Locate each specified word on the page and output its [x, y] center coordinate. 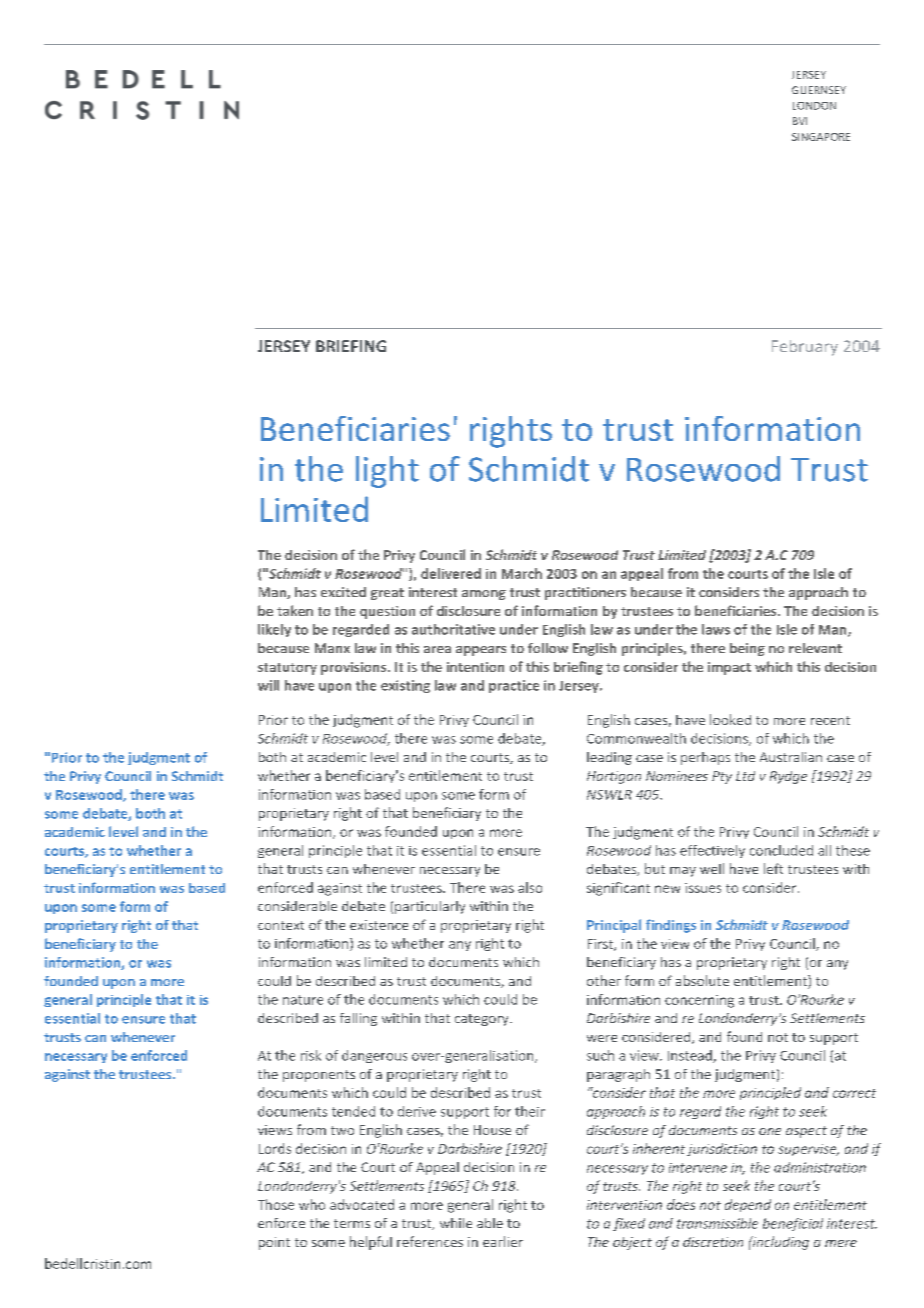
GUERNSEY [819, 90]
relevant [815, 648]
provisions [355, 668]
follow [548, 648]
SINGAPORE [821, 137]
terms [352, 1223]
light [387, 472]
